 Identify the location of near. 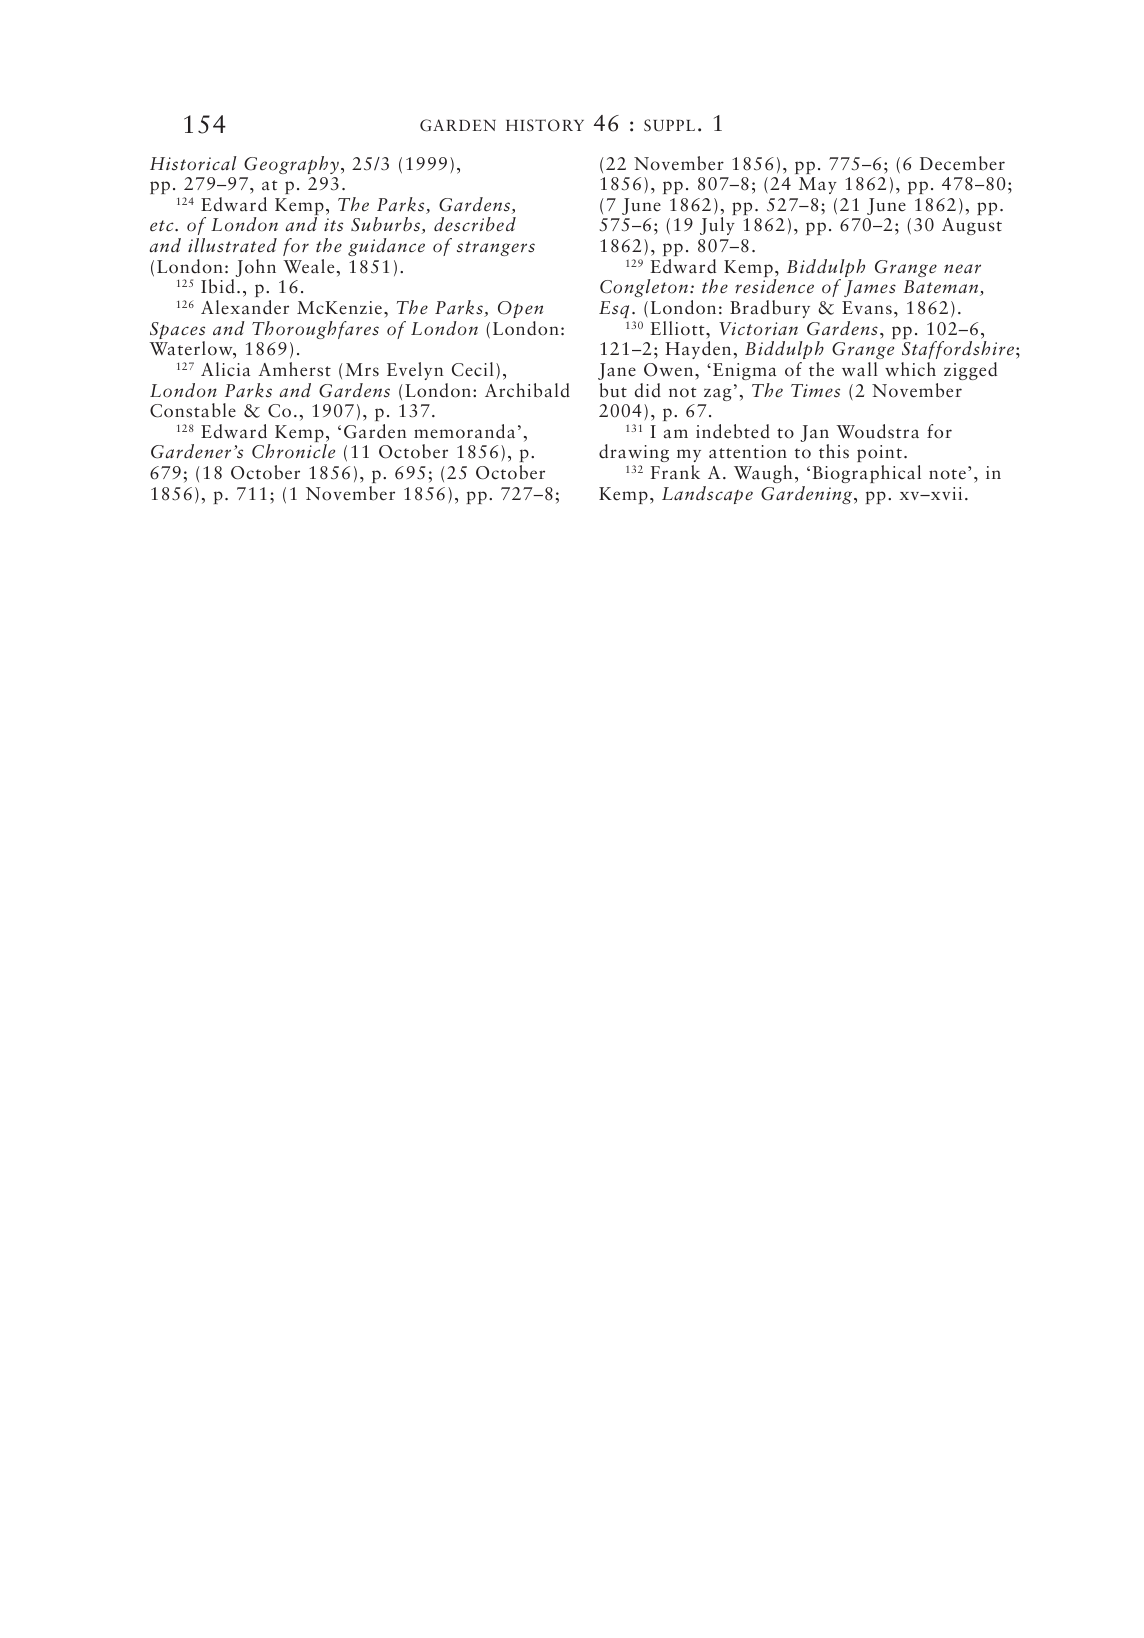
(962, 269).
